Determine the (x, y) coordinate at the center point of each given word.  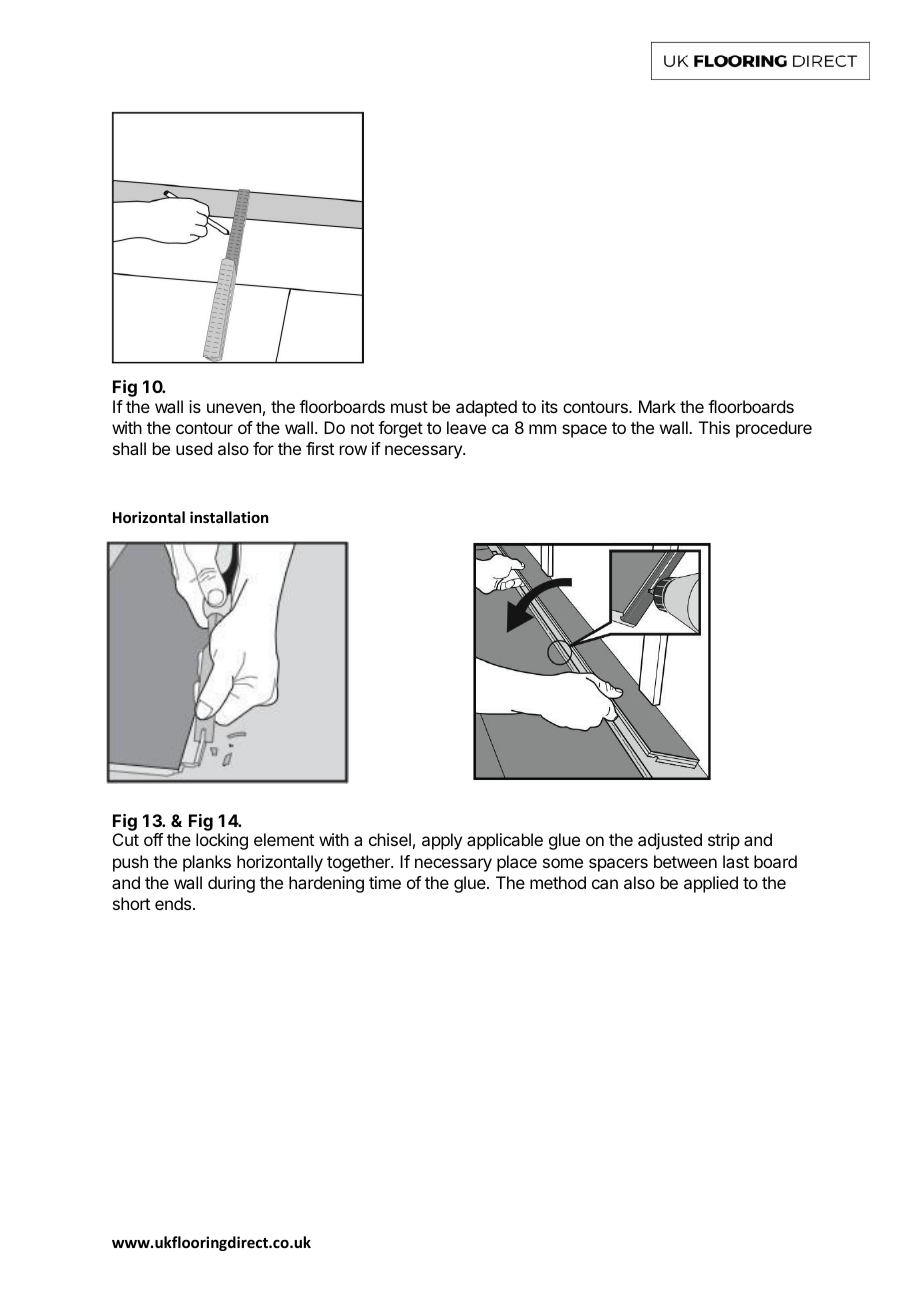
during (231, 884)
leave (466, 427)
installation (229, 517)
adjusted (670, 841)
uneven (234, 408)
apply (442, 841)
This (714, 427)
